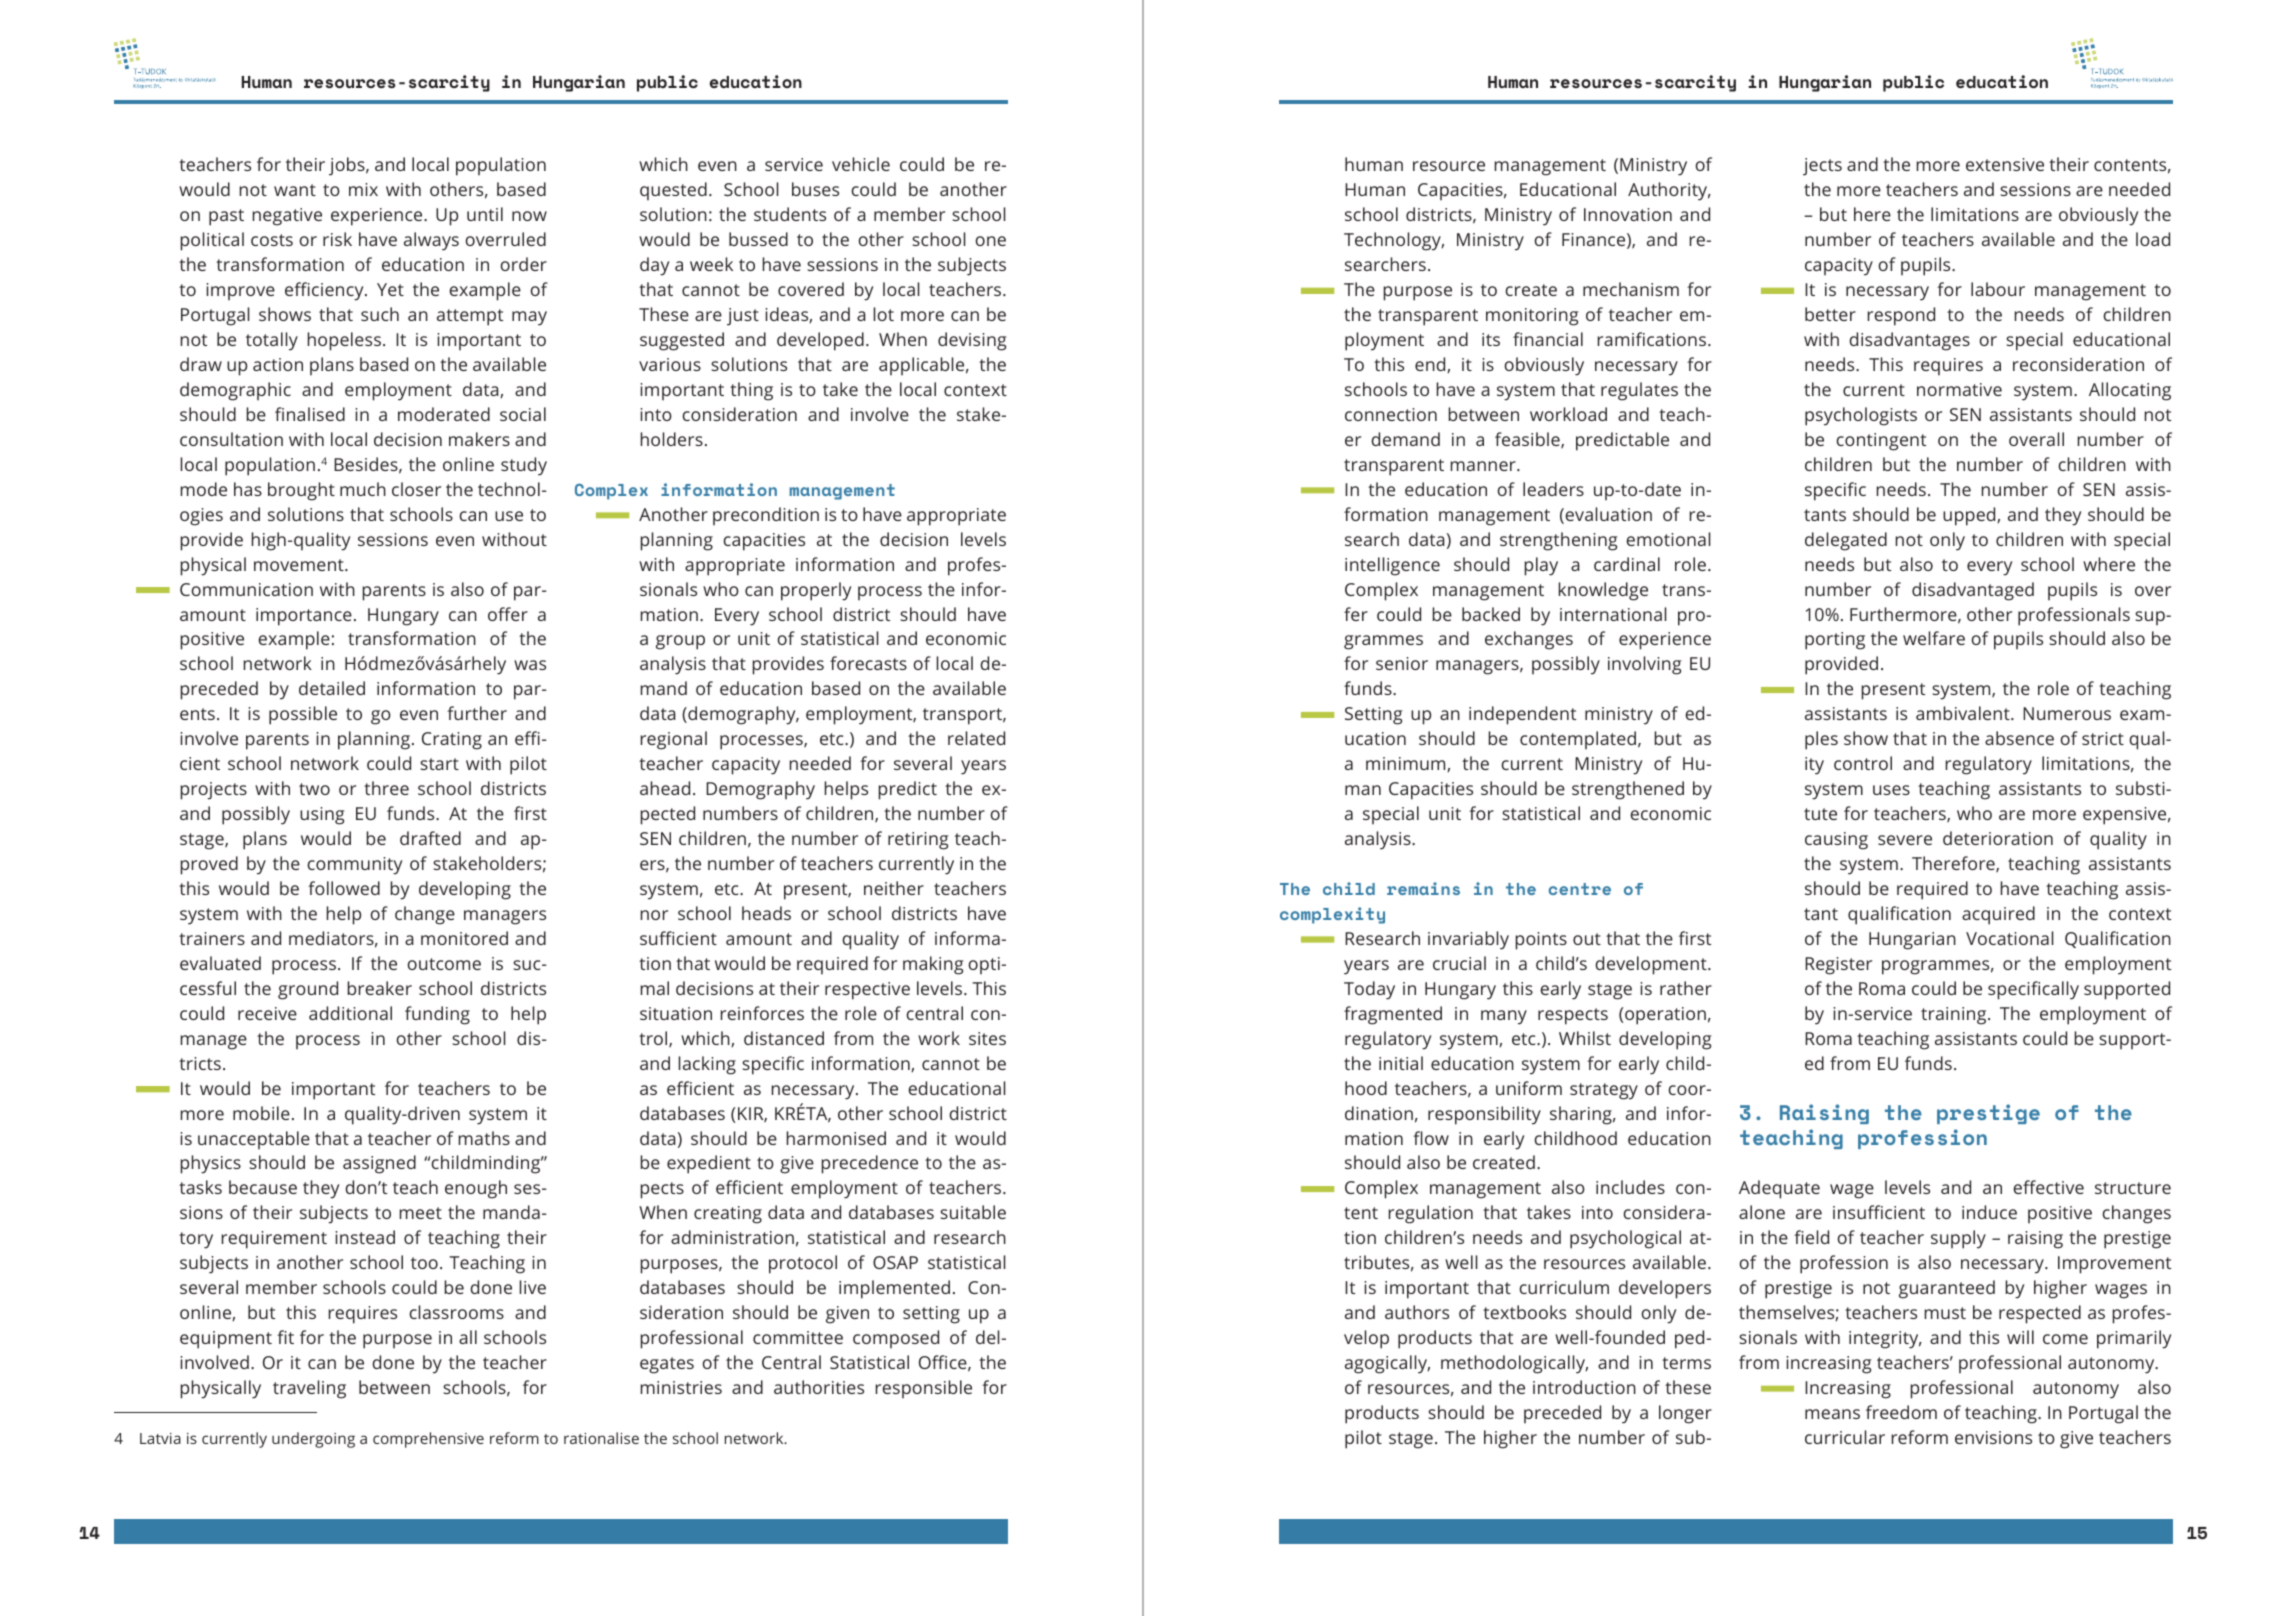 This screenshot has height=1616, width=2286. I want to click on retiring, so click(918, 841).
